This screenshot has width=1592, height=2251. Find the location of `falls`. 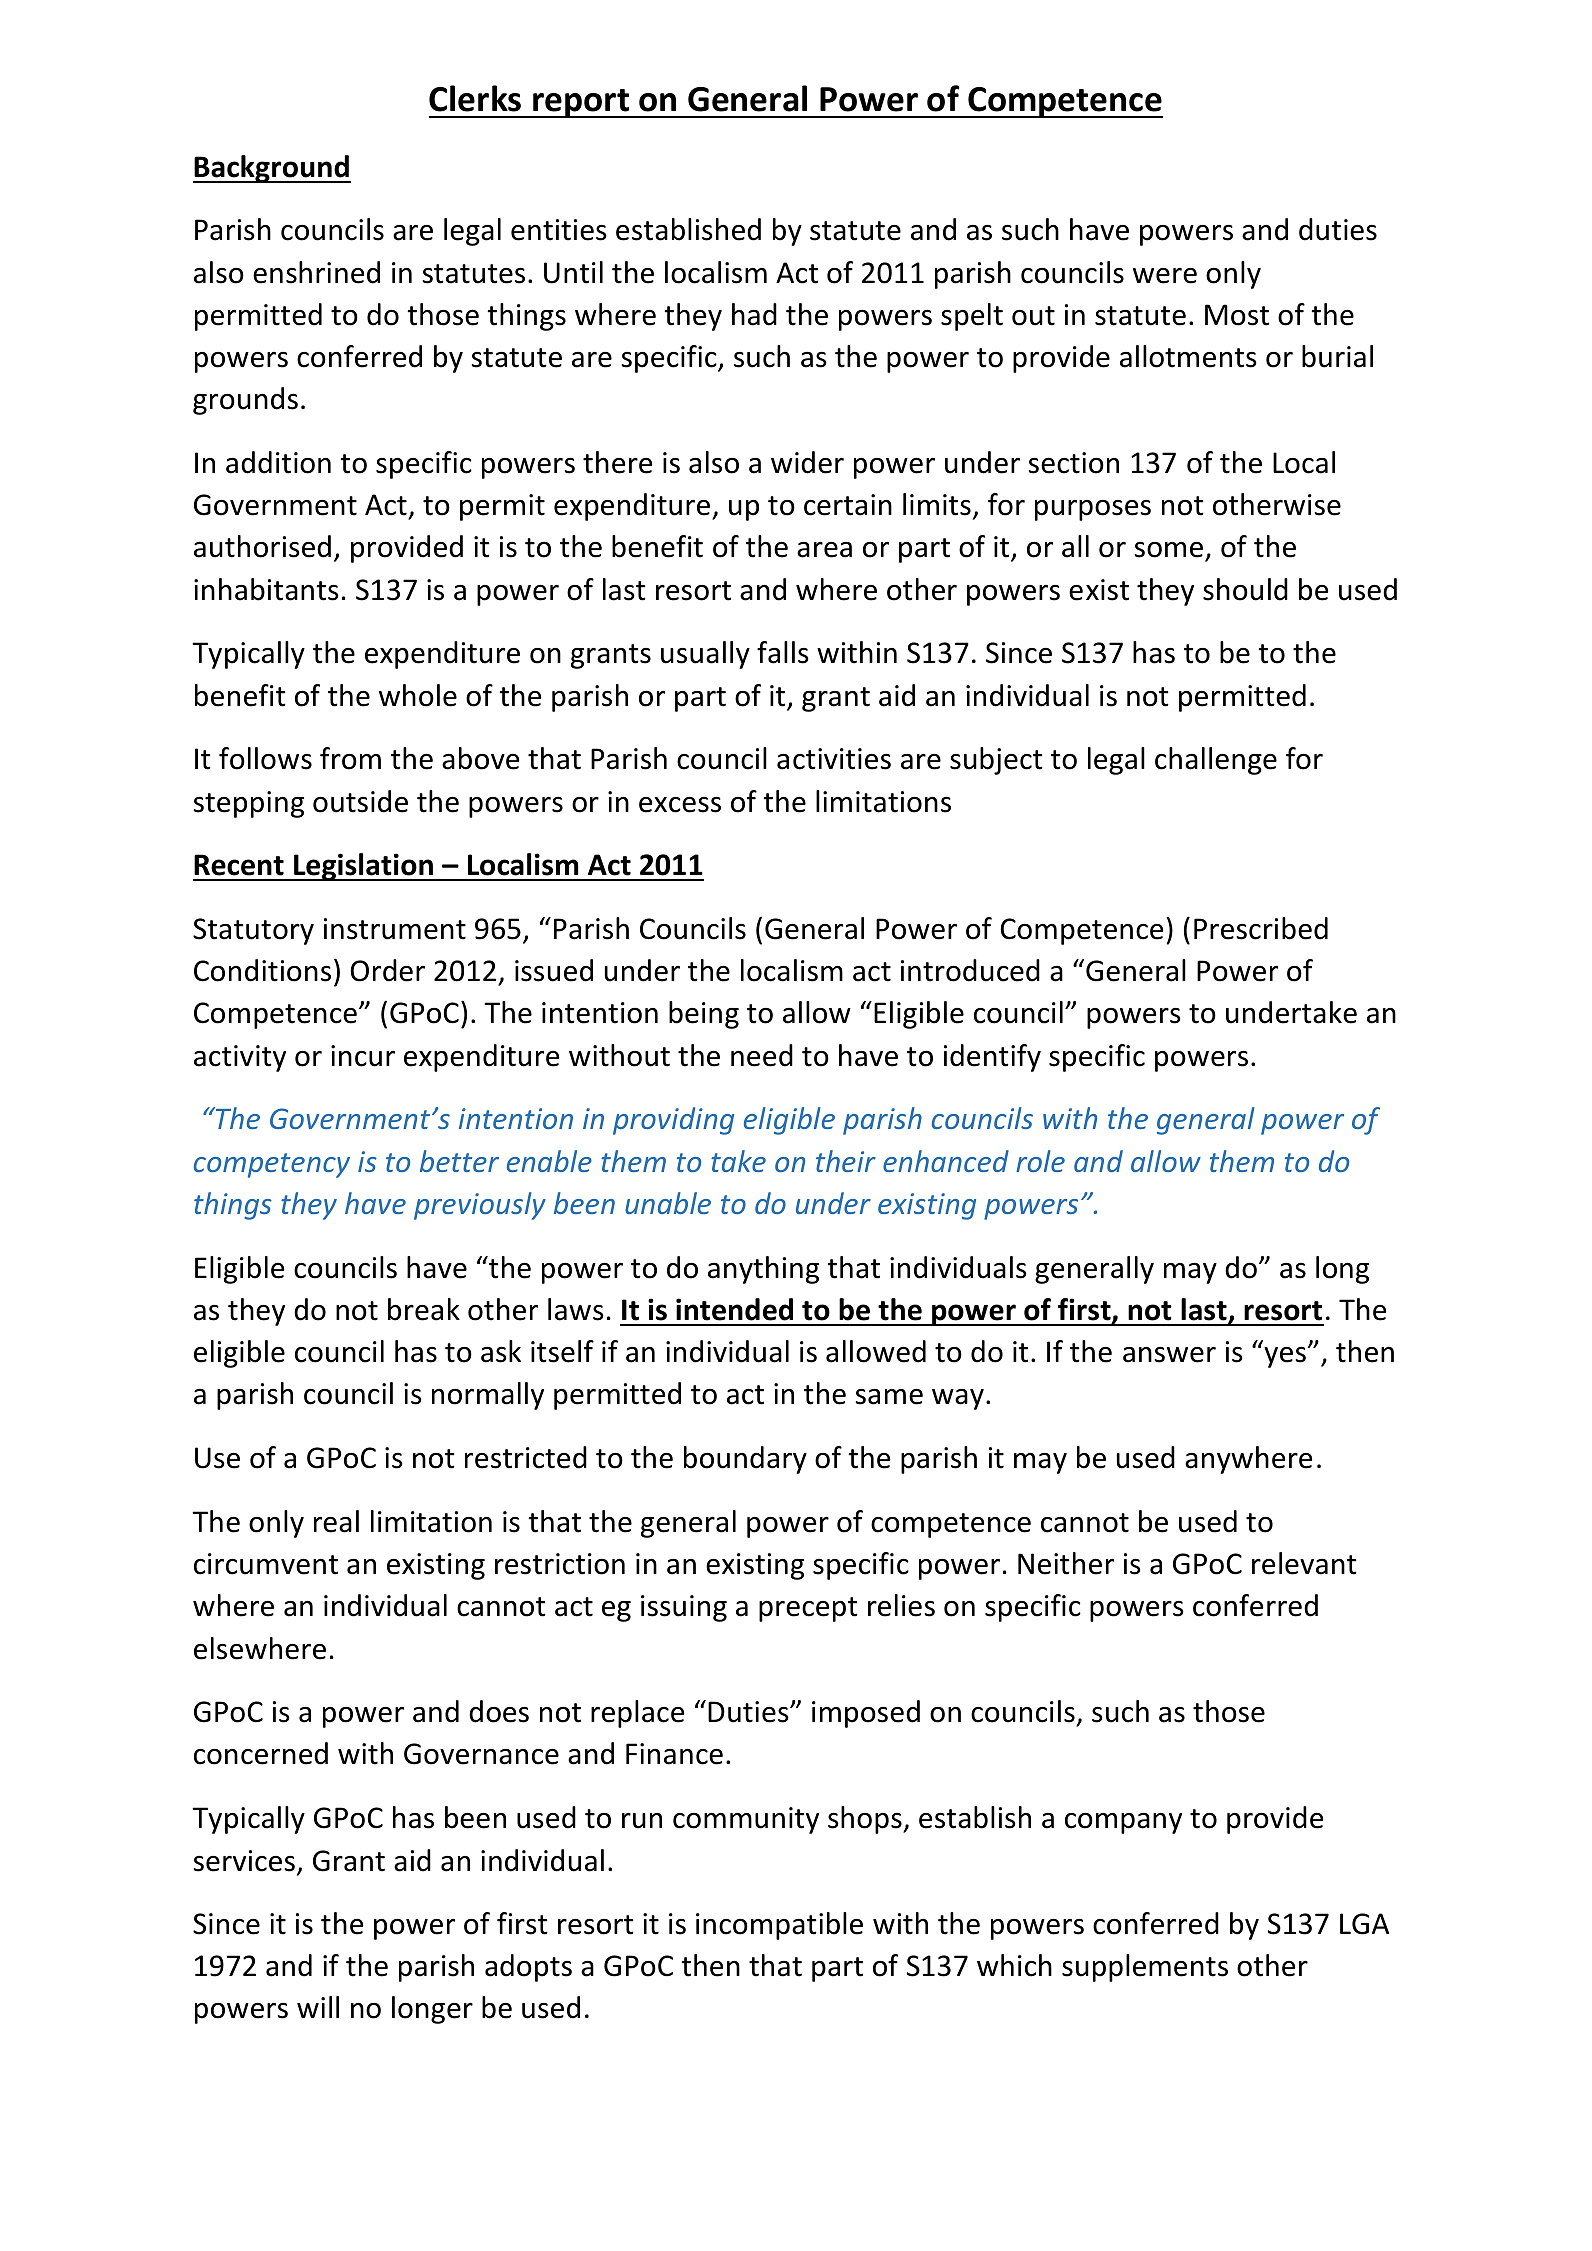

falls is located at coordinates (783, 652).
